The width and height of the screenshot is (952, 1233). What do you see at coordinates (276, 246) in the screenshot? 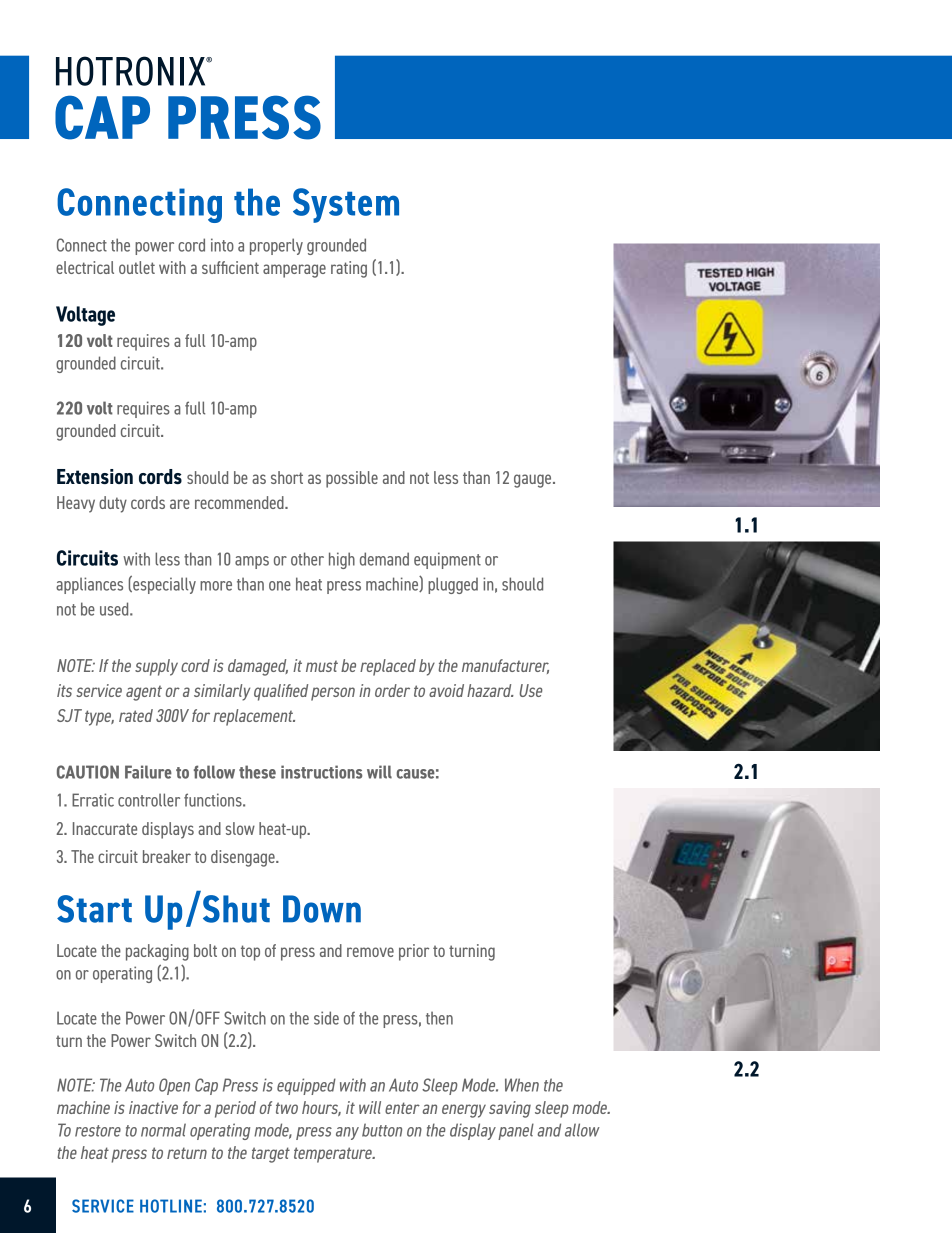
I see `properly` at bounding box center [276, 246].
